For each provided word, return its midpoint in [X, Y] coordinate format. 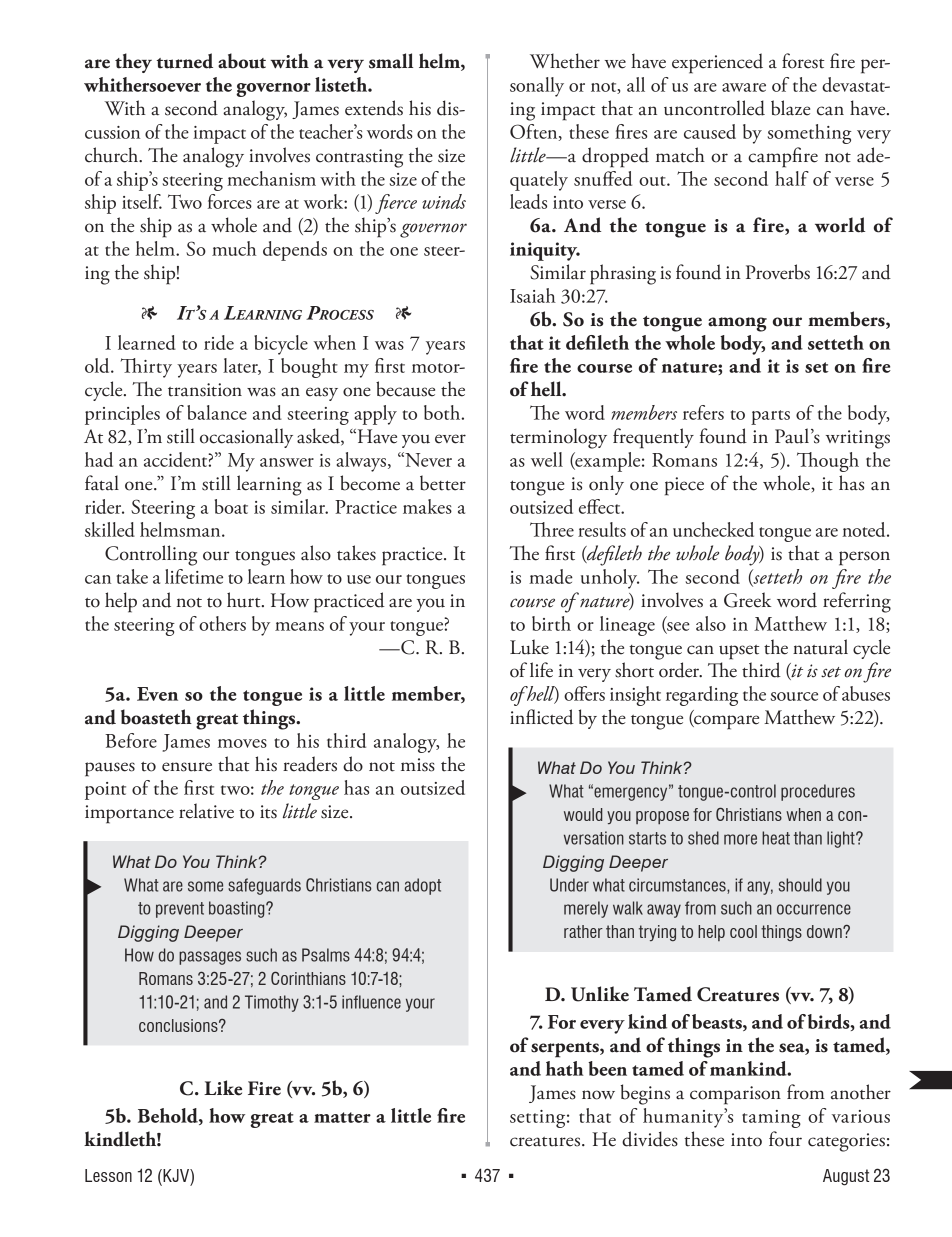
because [405, 389]
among [737, 324]
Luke [529, 647]
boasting [238, 909]
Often [535, 132]
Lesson [108, 1175]
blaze [790, 108]
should [800, 885]
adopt [423, 886]
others [222, 623]
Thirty [146, 368]
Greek [747, 600]
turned [185, 61]
